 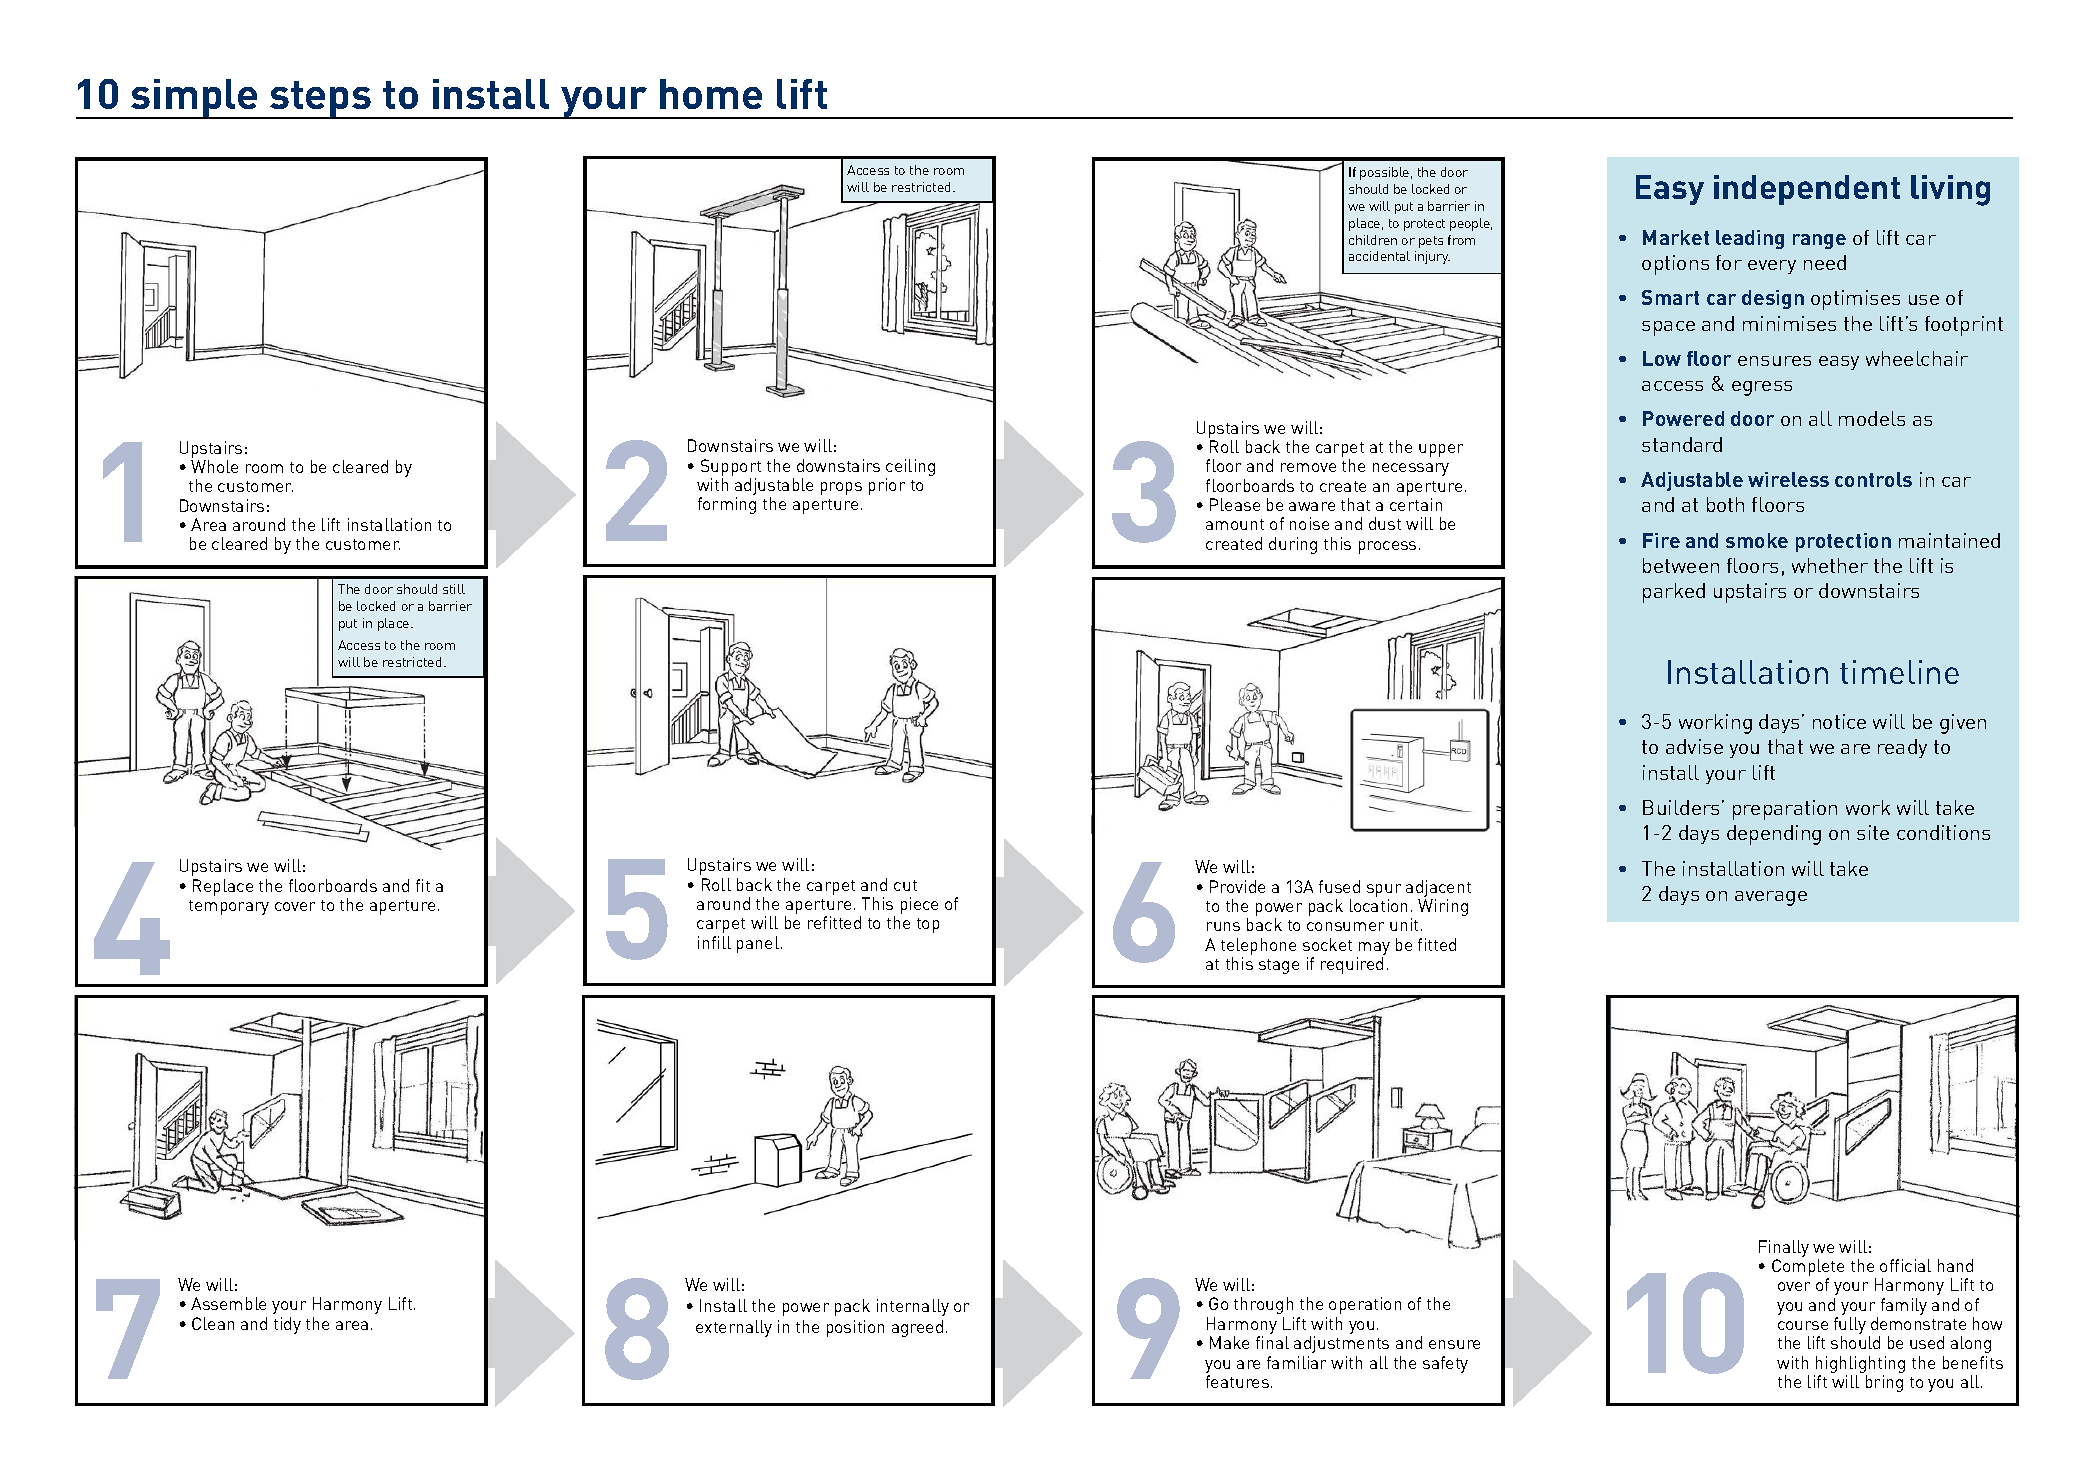 I want to click on course, so click(x=1803, y=1325).
